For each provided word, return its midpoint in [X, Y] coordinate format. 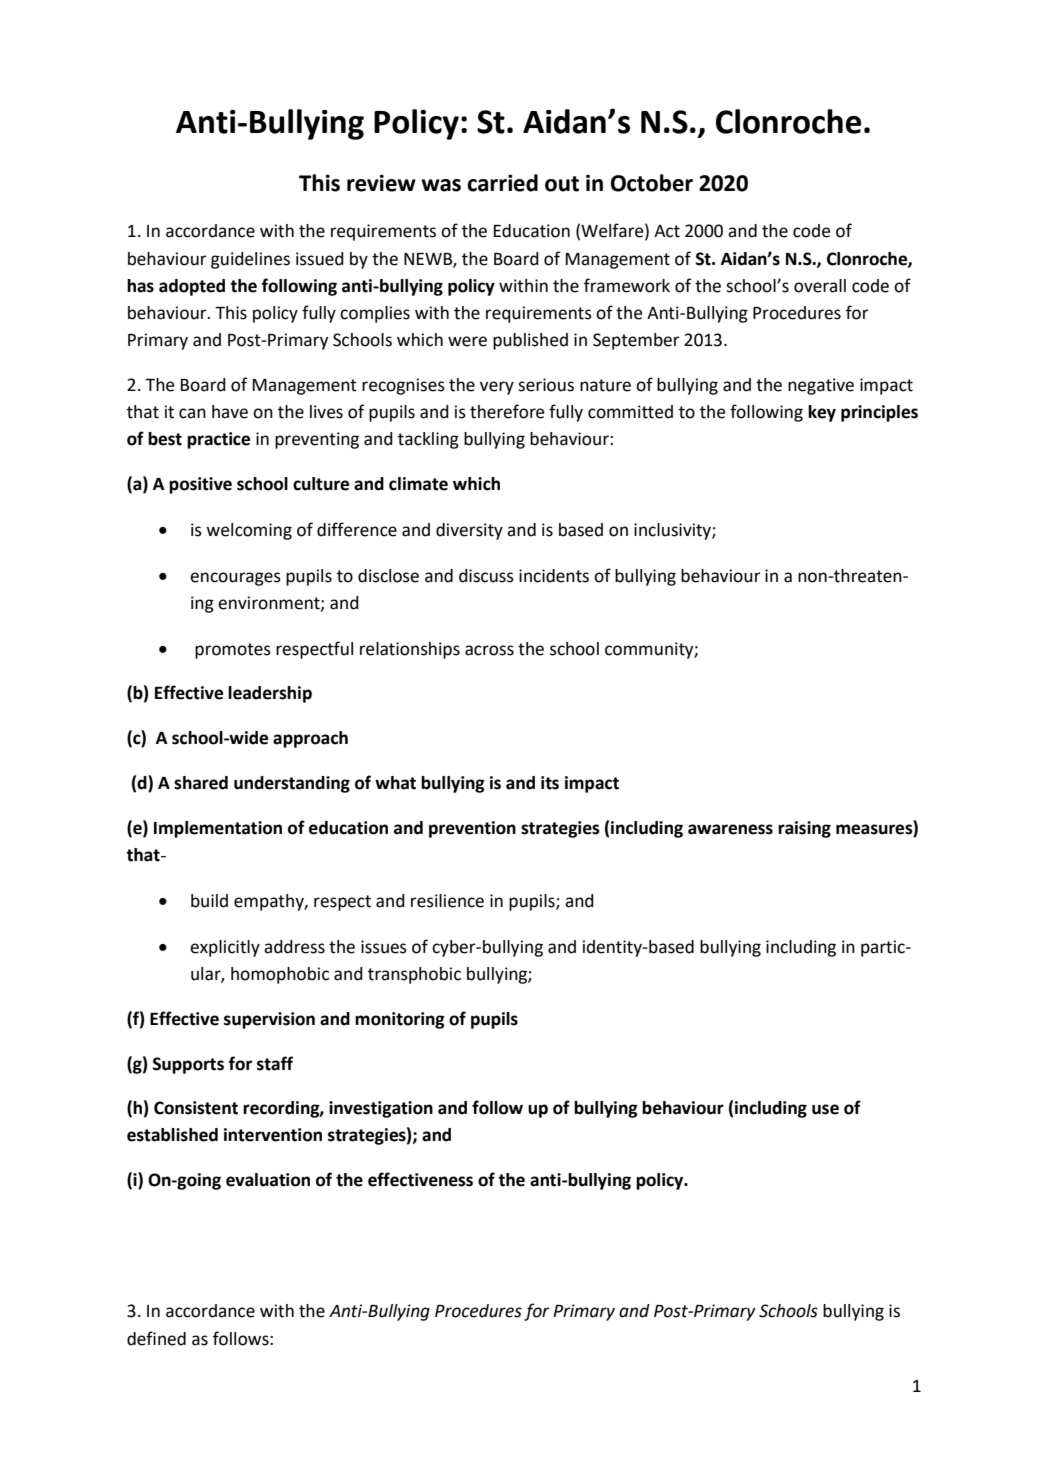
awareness [730, 829]
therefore [507, 411]
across [489, 650]
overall [820, 286]
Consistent [196, 1108]
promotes [233, 651]
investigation [381, 1109]
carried [502, 183]
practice [218, 440]
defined [156, 1338]
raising [804, 829]
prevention [472, 829]
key [822, 413]
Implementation [218, 829]
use [825, 1109]
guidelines [250, 260]
